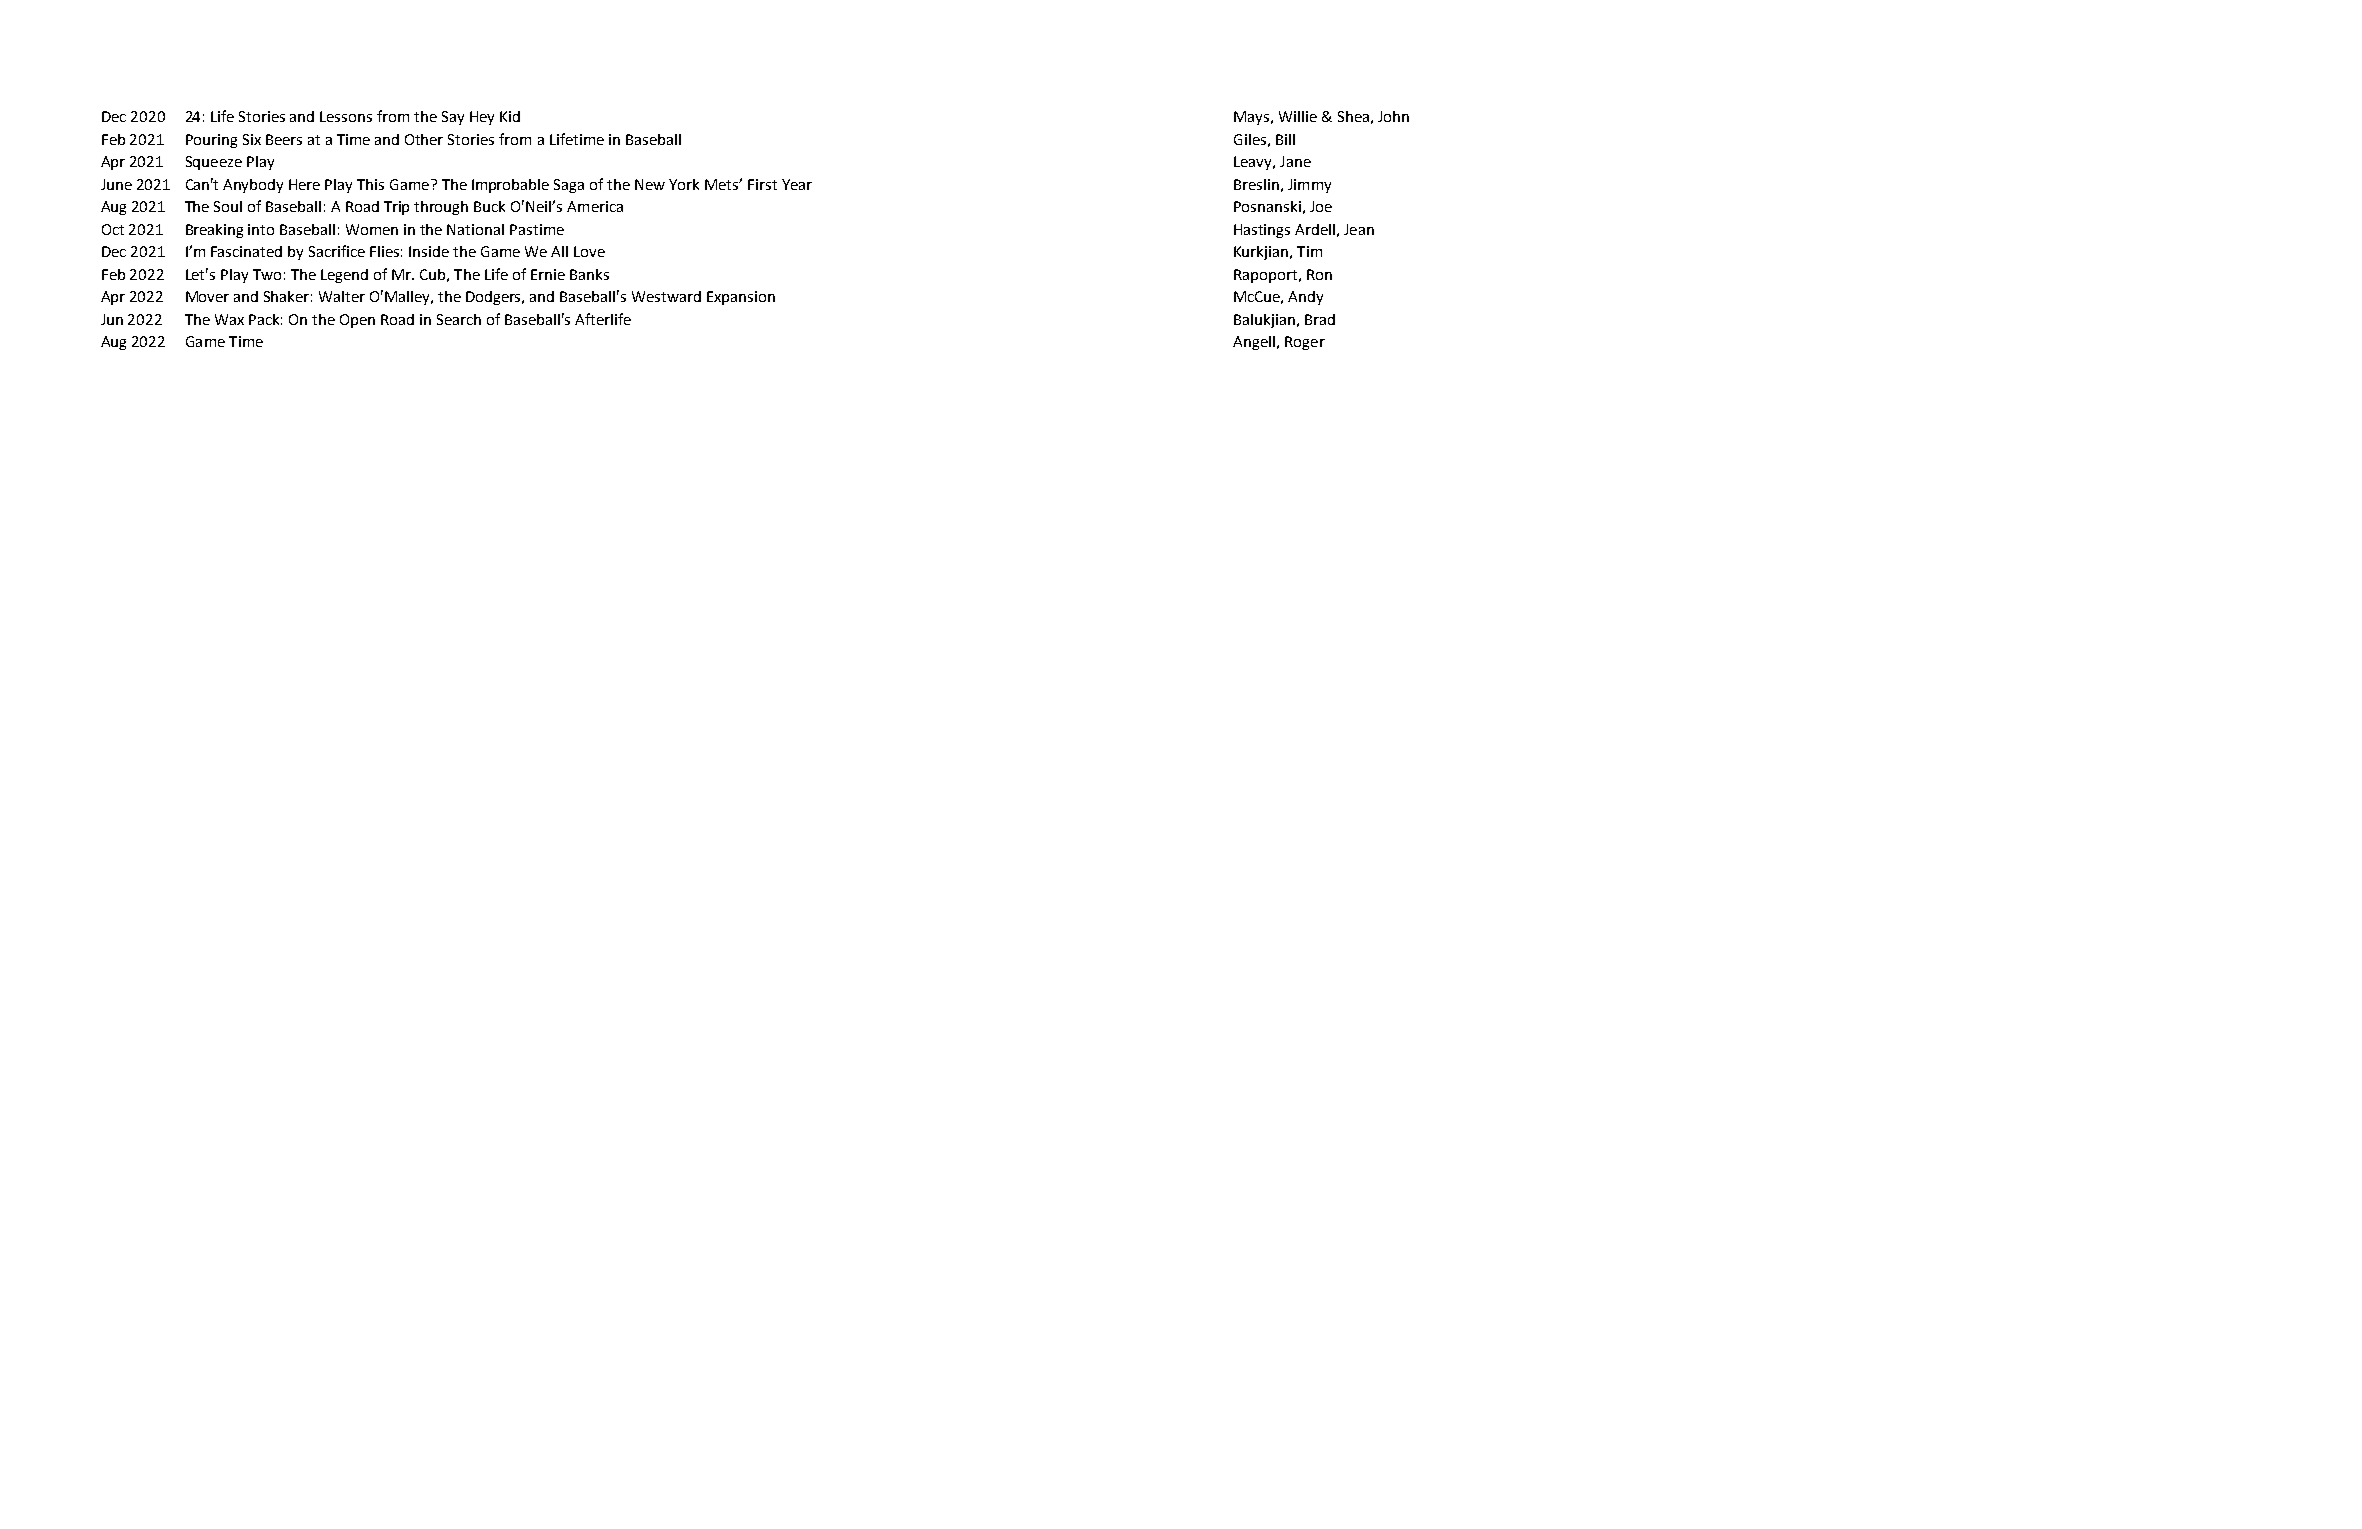 This screenshot has height=1529, width=2362. I want to click on Kid, so click(510, 116).
